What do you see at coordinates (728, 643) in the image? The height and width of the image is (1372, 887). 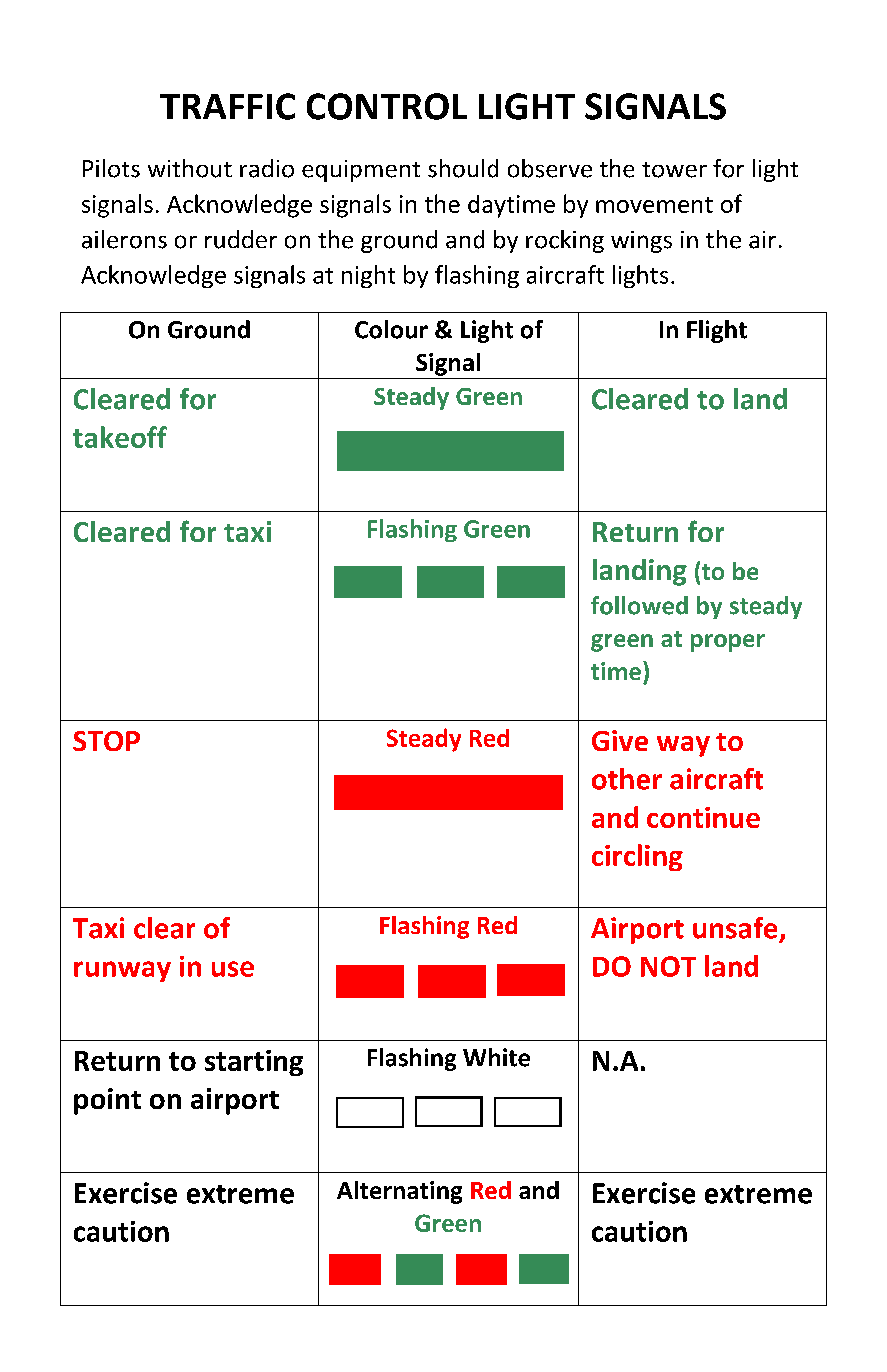 I see `proper` at bounding box center [728, 643].
